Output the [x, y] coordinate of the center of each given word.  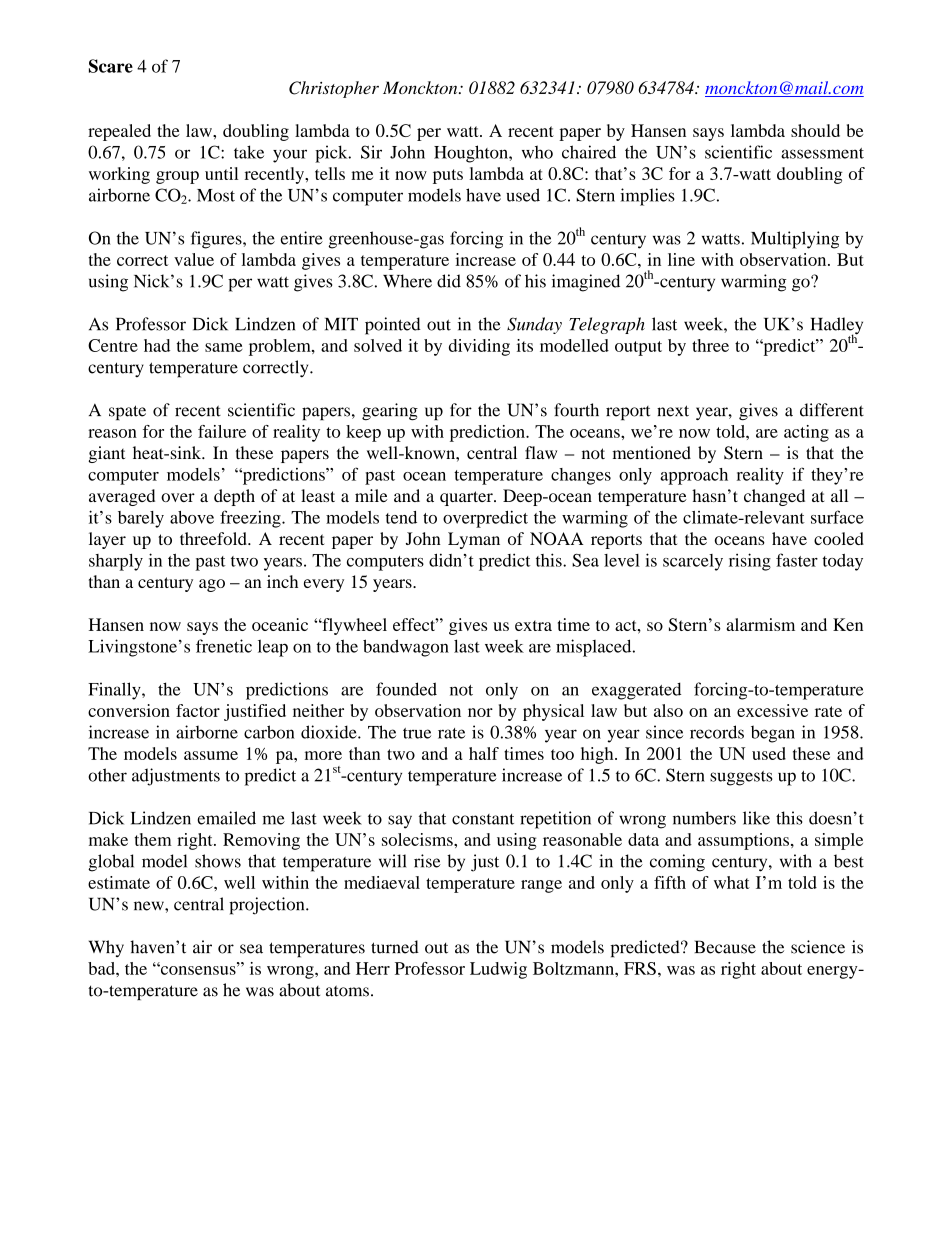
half [484, 753]
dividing [479, 347]
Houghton [472, 154]
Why [106, 948]
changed [774, 497]
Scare [111, 66]
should [815, 130]
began [773, 734]
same [224, 347]
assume [211, 755]
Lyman [474, 540]
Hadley [837, 327]
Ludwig [498, 970]
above [192, 517]
